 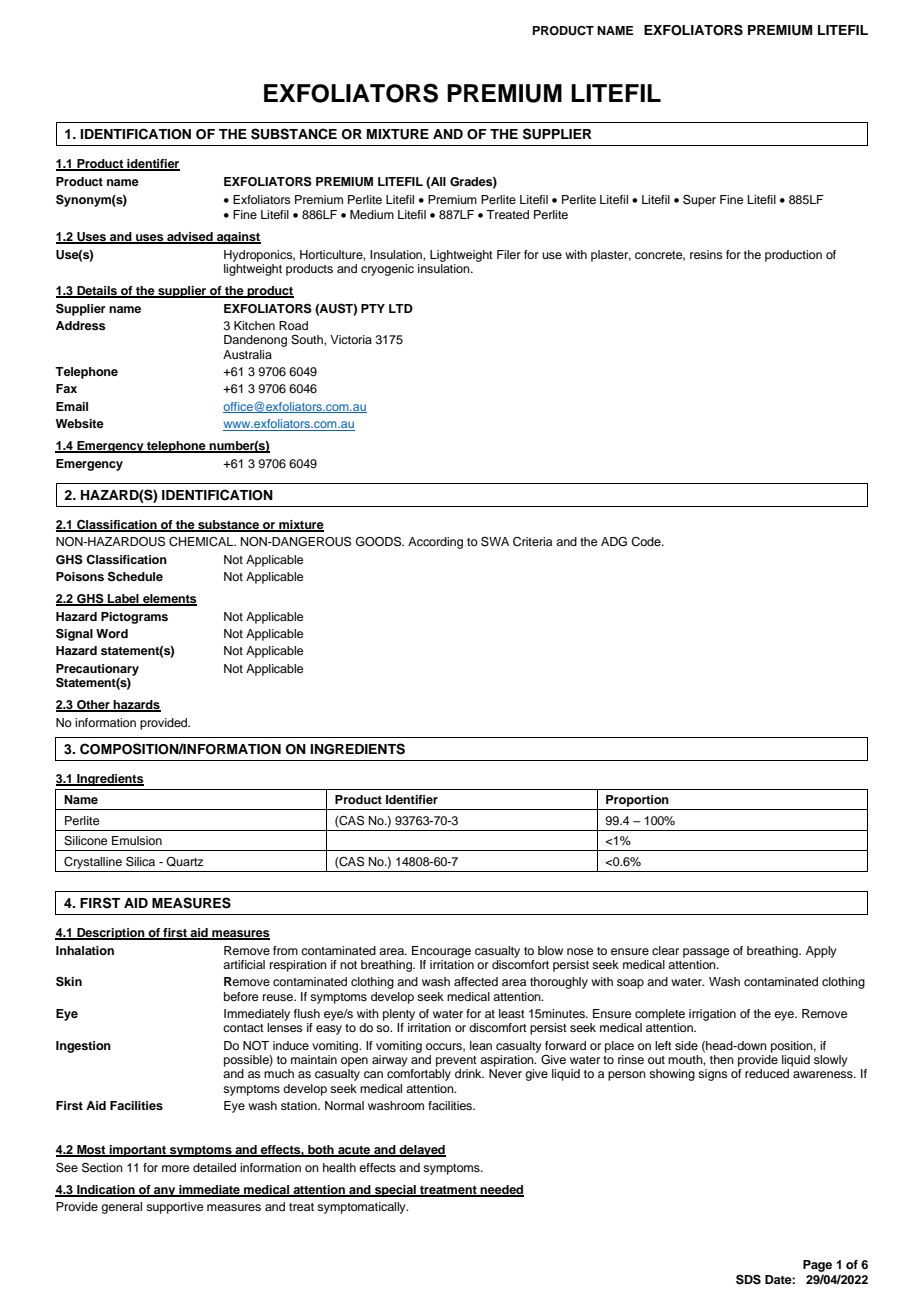 What do you see at coordinates (190, 238) in the page?
I see `advised` at bounding box center [190, 238].
